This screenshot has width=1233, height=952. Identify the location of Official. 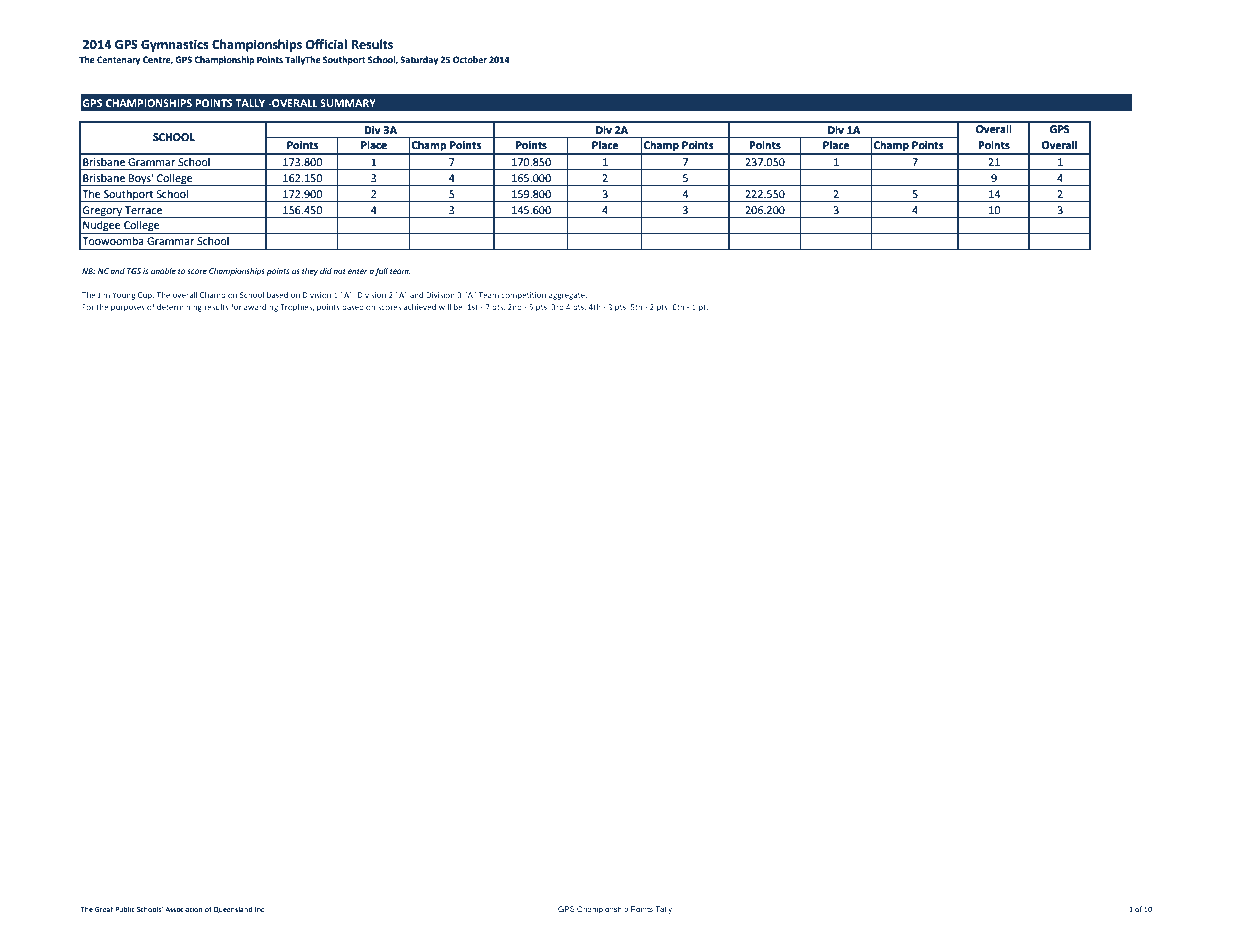
(326, 44).
